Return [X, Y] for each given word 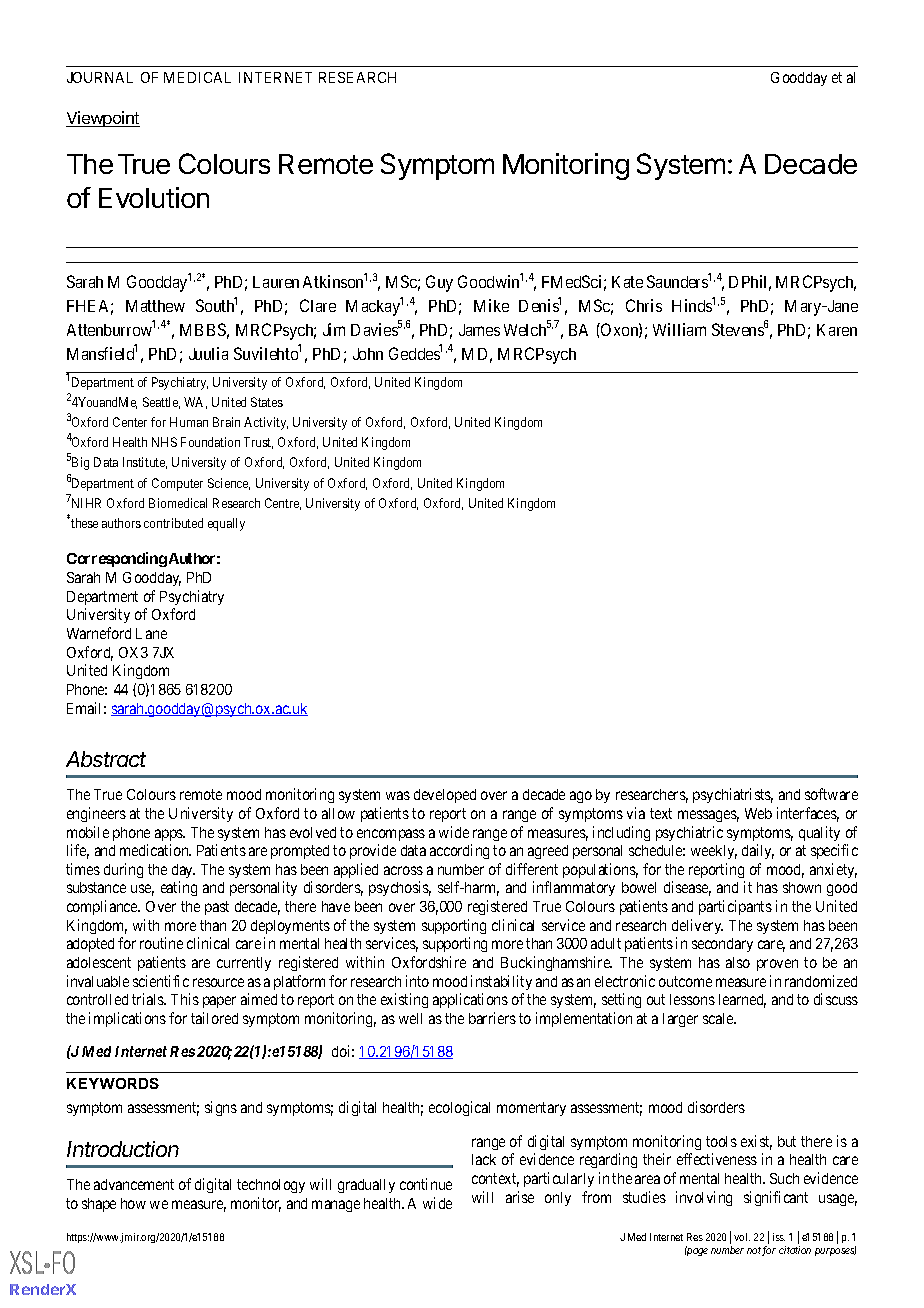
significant [776, 1198]
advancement [134, 1184]
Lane [151, 633]
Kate [627, 282]
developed [445, 796]
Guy [439, 283]
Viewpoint [103, 119]
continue [426, 1184]
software [831, 794]
